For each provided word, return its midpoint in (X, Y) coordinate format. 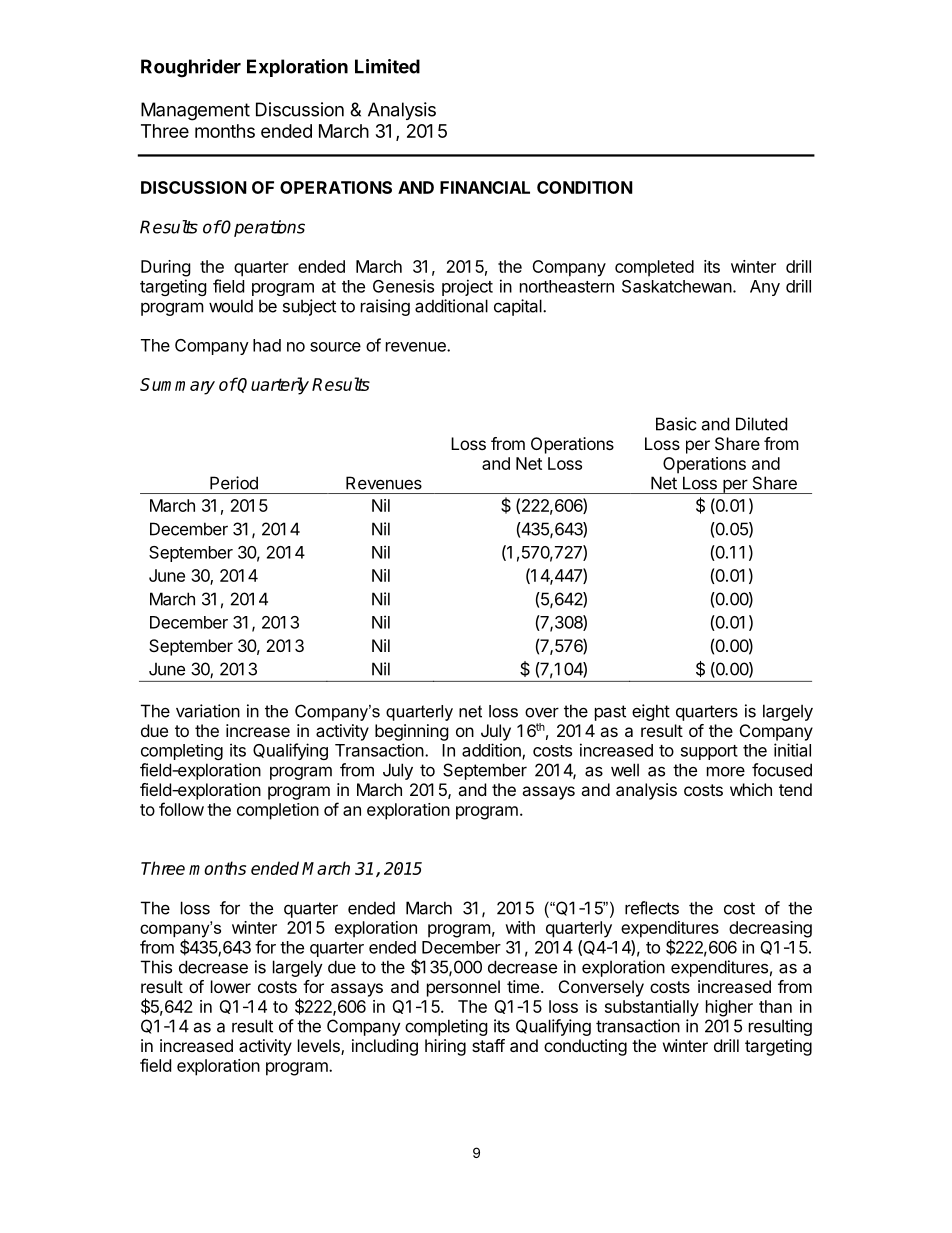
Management (195, 111)
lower (231, 986)
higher (729, 1008)
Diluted (761, 424)
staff (488, 1045)
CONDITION (585, 187)
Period (234, 483)
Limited (387, 66)
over (542, 712)
